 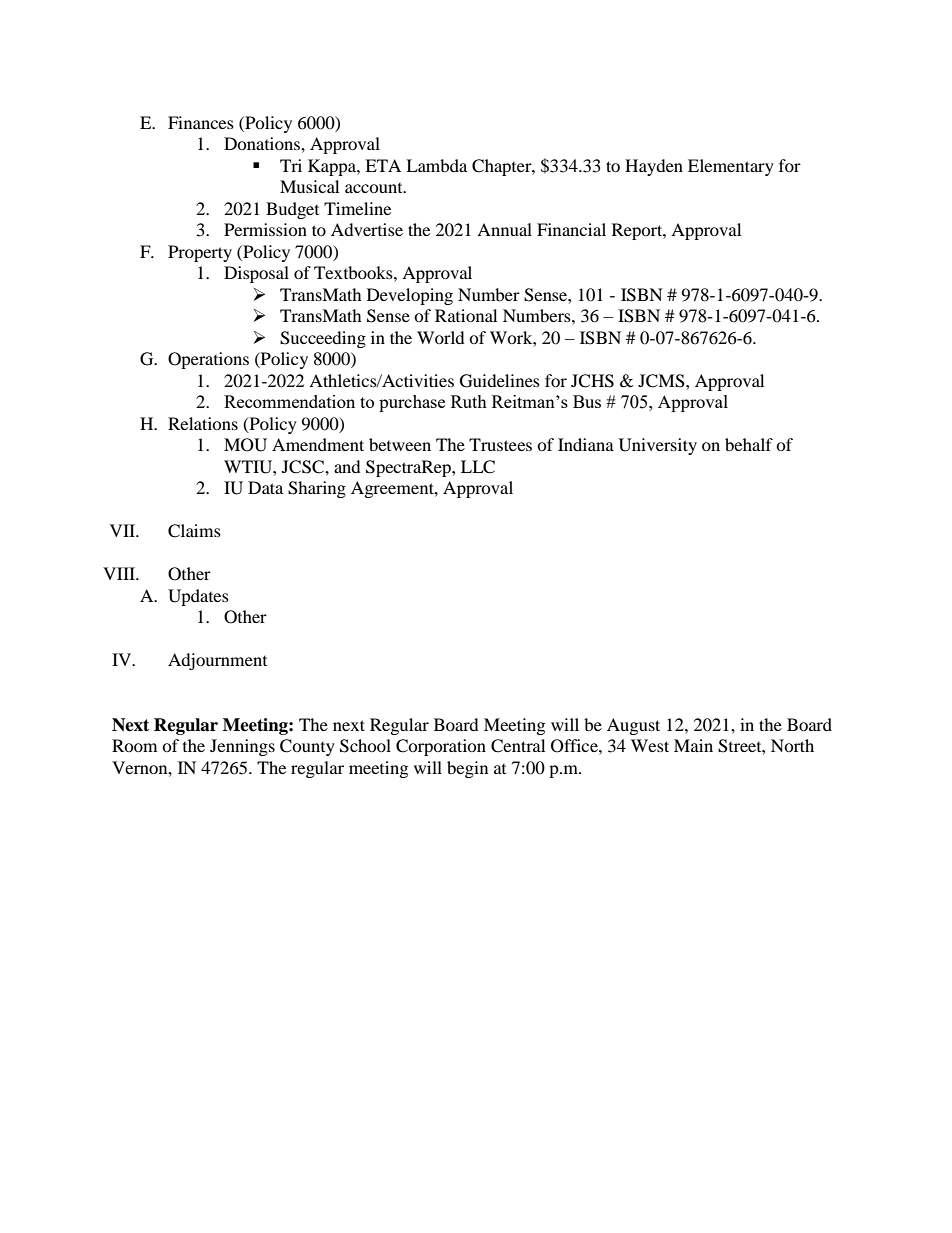 What do you see at coordinates (198, 597) in the document?
I see `Updates` at bounding box center [198, 597].
